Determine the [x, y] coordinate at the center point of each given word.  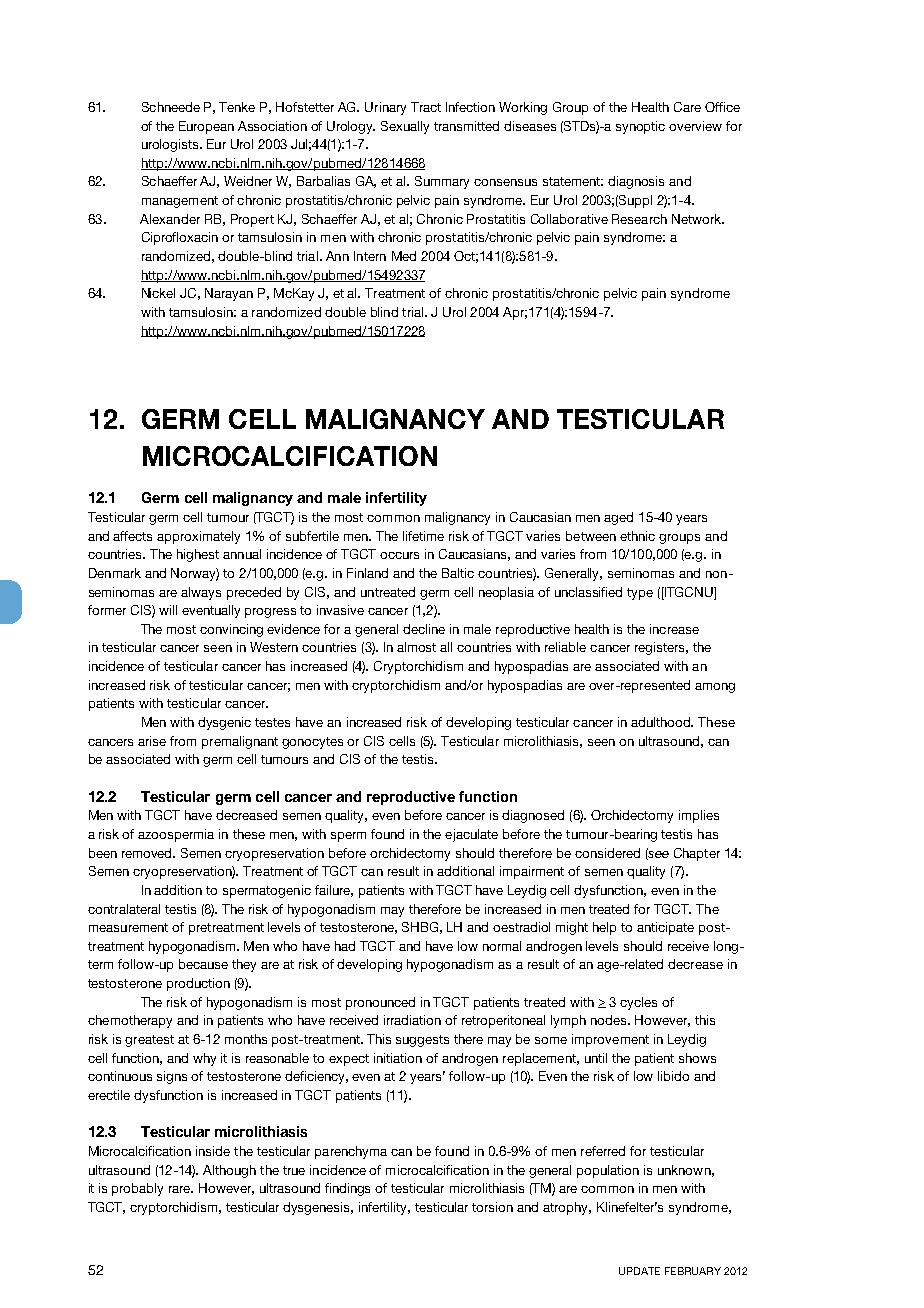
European [206, 127]
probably [137, 1189]
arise [152, 741]
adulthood [662, 722]
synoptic [640, 127]
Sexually [405, 127]
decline [424, 629]
